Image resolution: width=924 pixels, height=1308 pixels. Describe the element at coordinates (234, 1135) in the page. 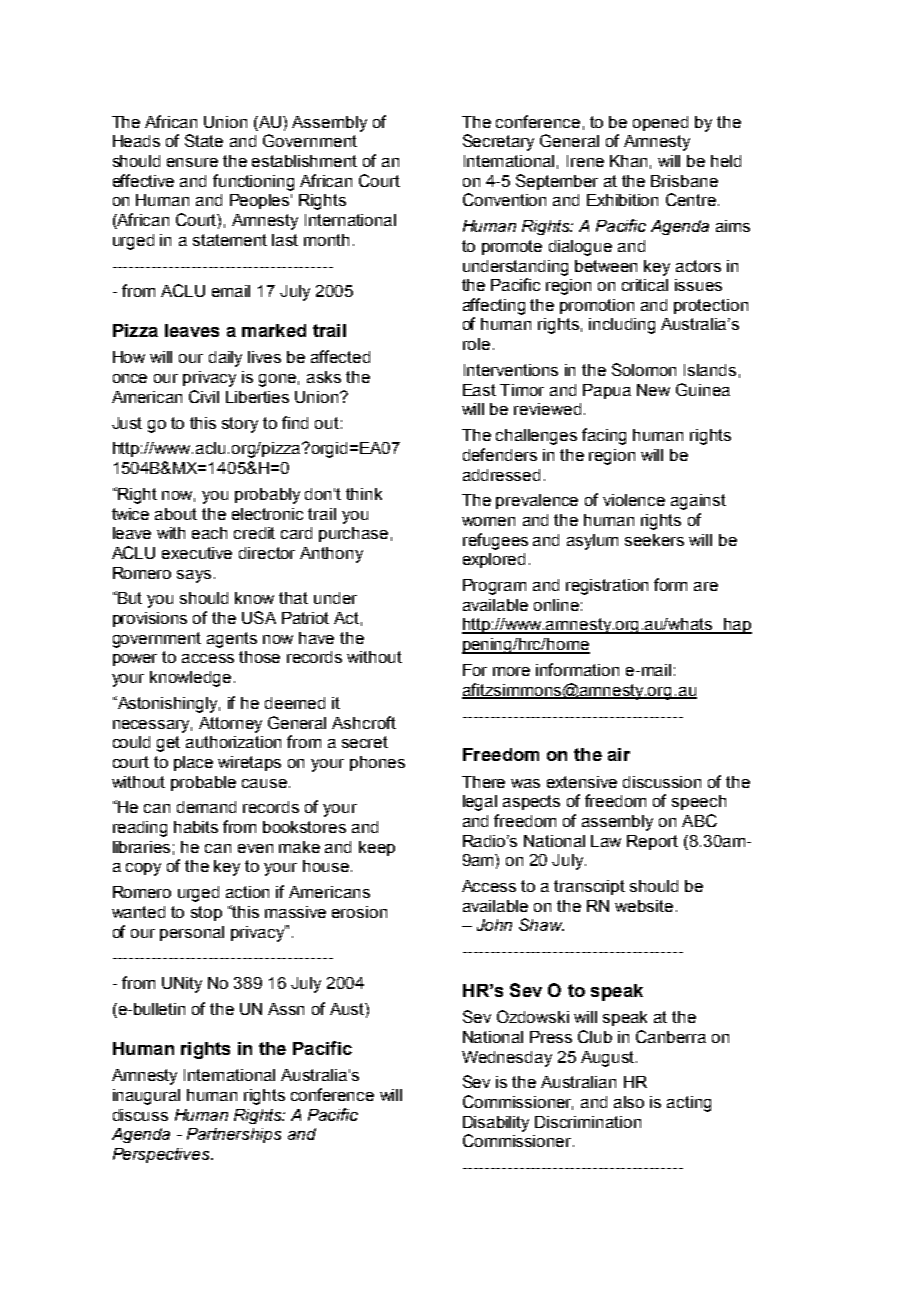

I see `Partnerships` at that location.
